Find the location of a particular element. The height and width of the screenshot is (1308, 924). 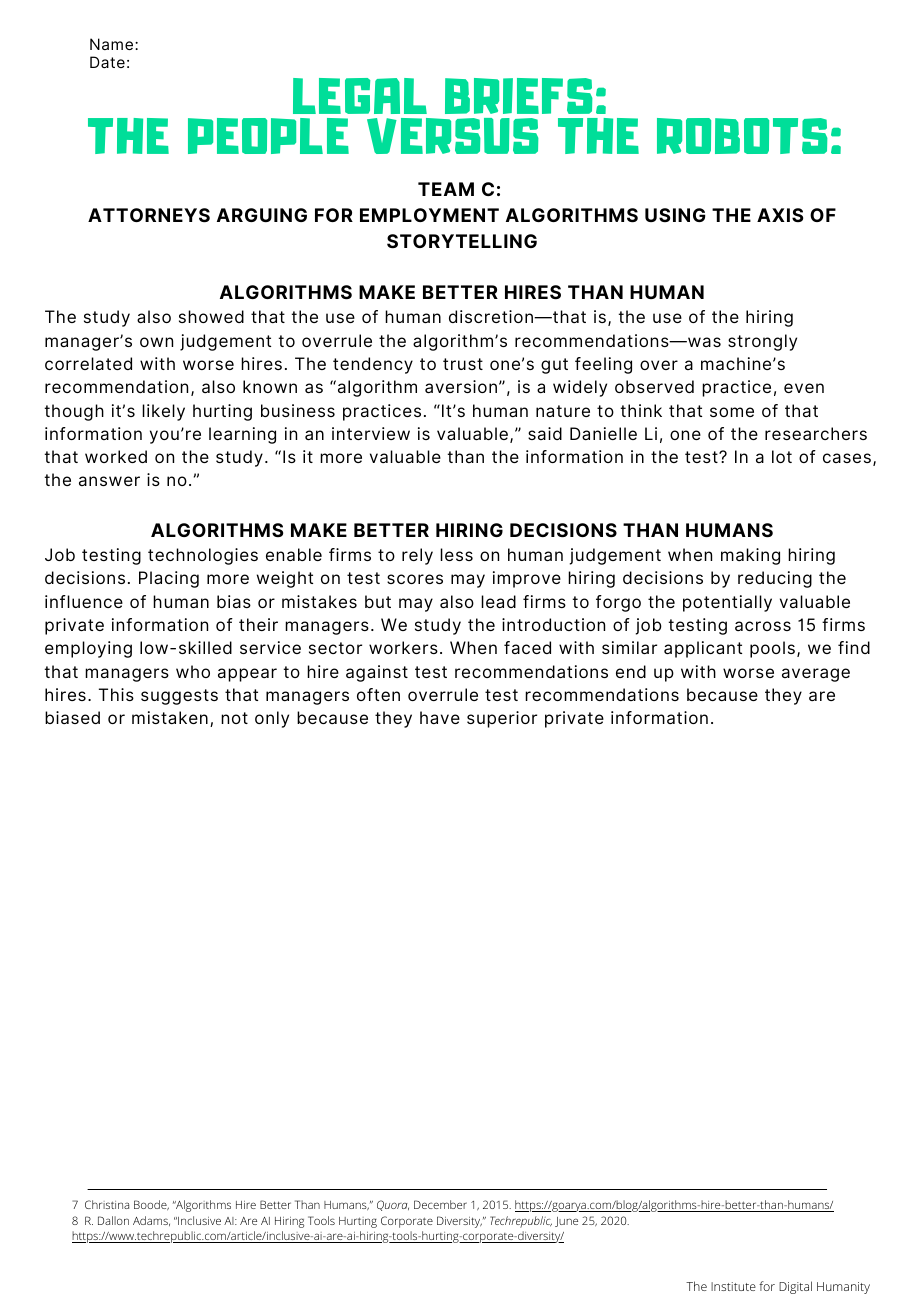

BRIEFS is located at coordinates (519, 96).
